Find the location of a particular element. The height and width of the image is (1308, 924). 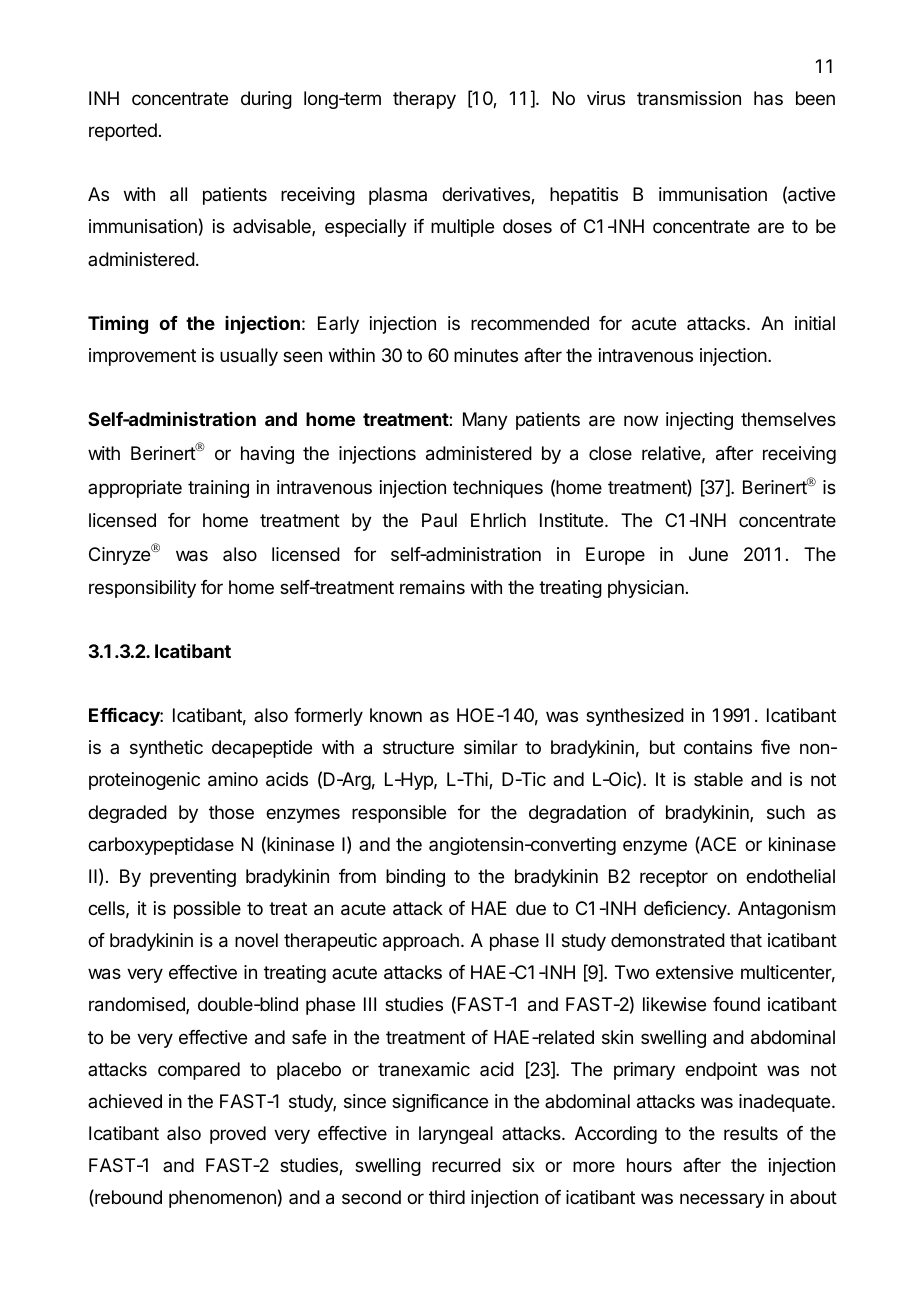

Many is located at coordinates (485, 421).
